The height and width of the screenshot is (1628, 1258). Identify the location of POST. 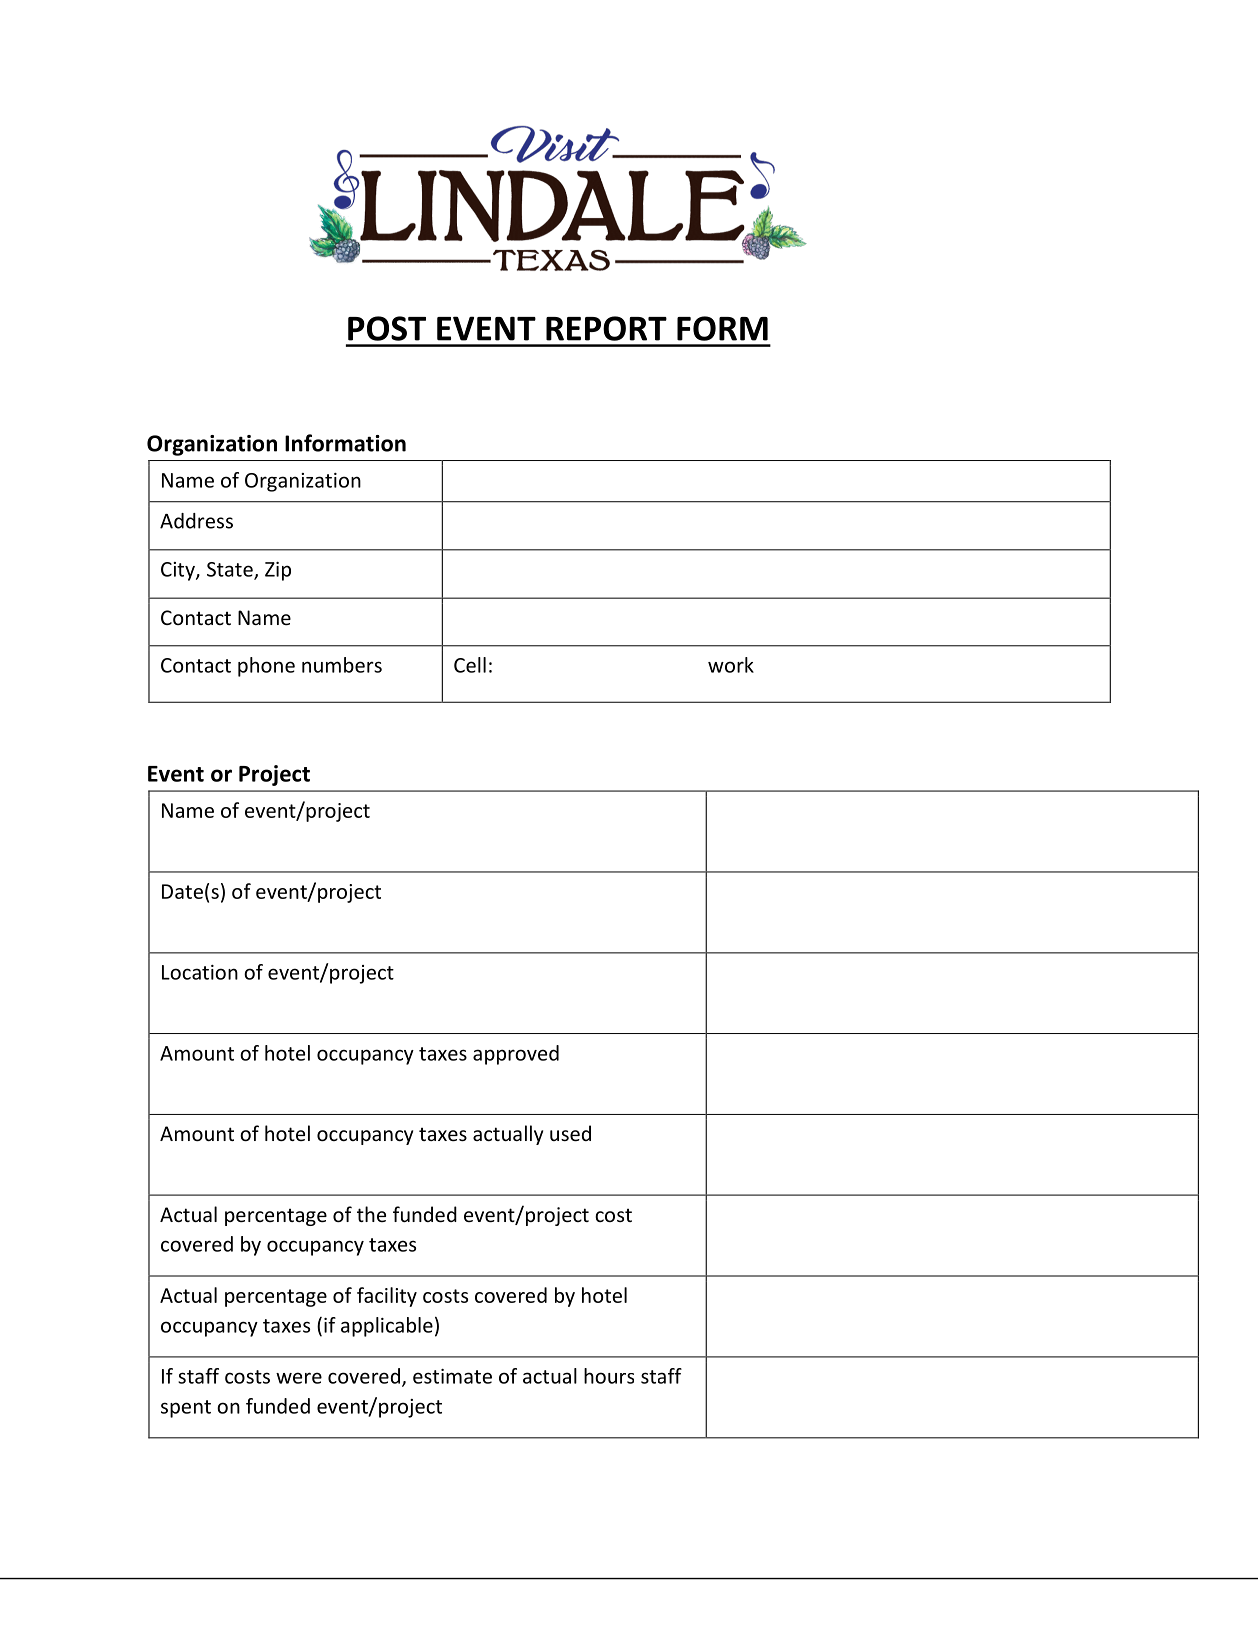
(387, 328).
